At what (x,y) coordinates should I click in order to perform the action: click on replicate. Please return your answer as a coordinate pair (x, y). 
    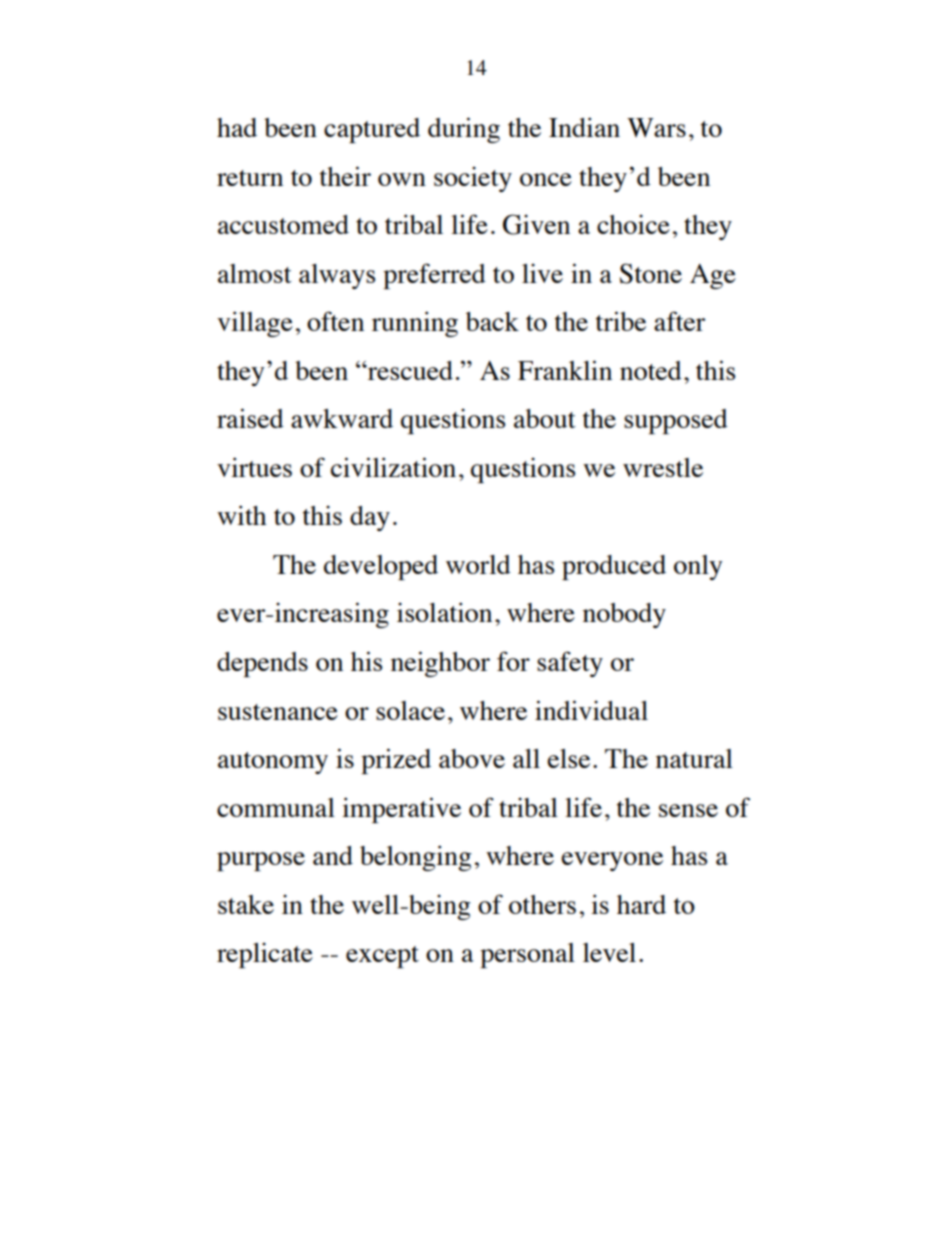
    Looking at the image, I should click on (265, 955).
